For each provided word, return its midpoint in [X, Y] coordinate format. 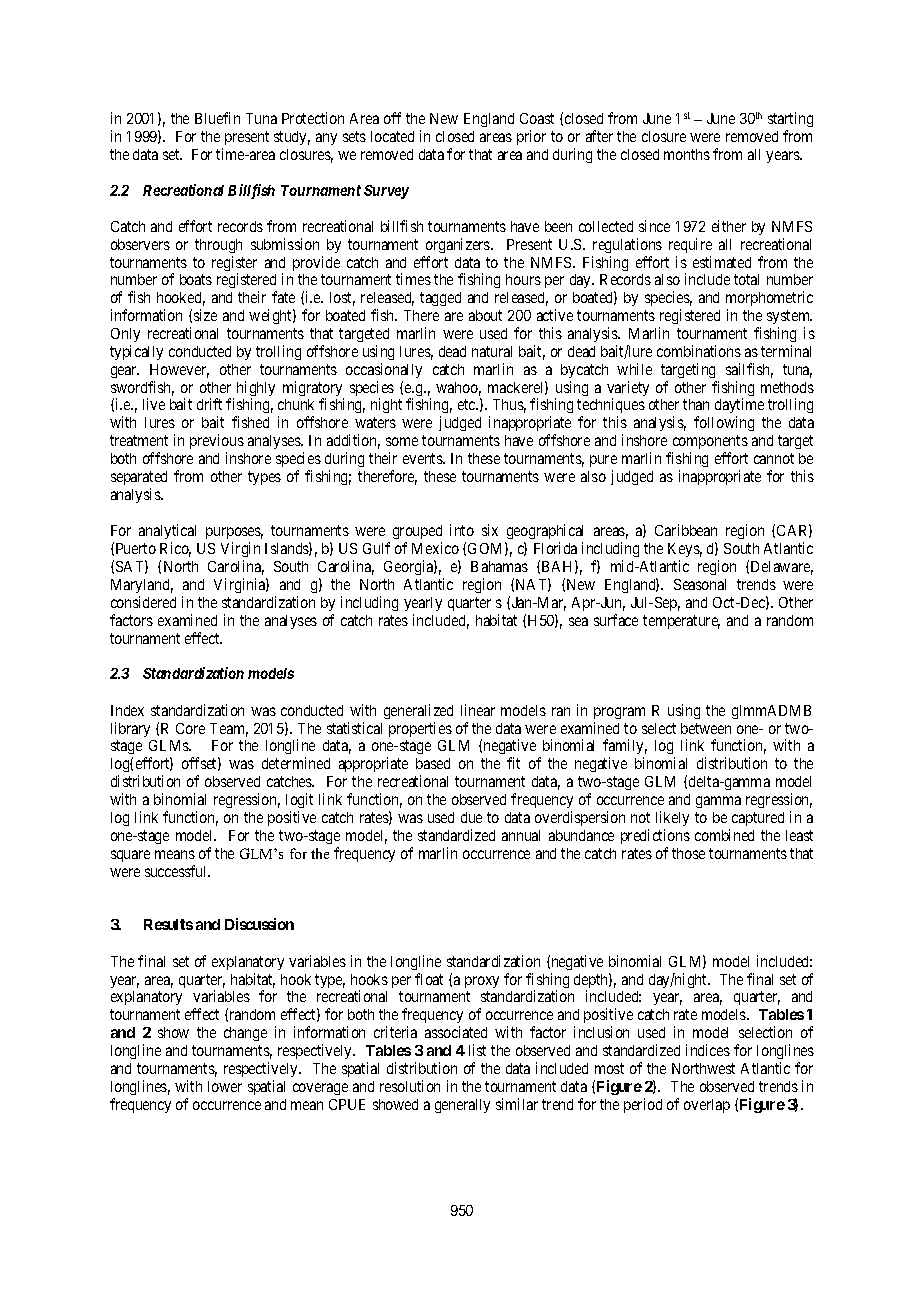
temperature [681, 622]
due [471, 817]
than [696, 404]
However [179, 371]
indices [708, 1050]
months [687, 154]
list [477, 1050]
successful [177, 871]
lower [225, 1086]
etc [467, 405]
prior [531, 137]
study [292, 138]
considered [143, 602]
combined [724, 835]
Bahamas [499, 566]
